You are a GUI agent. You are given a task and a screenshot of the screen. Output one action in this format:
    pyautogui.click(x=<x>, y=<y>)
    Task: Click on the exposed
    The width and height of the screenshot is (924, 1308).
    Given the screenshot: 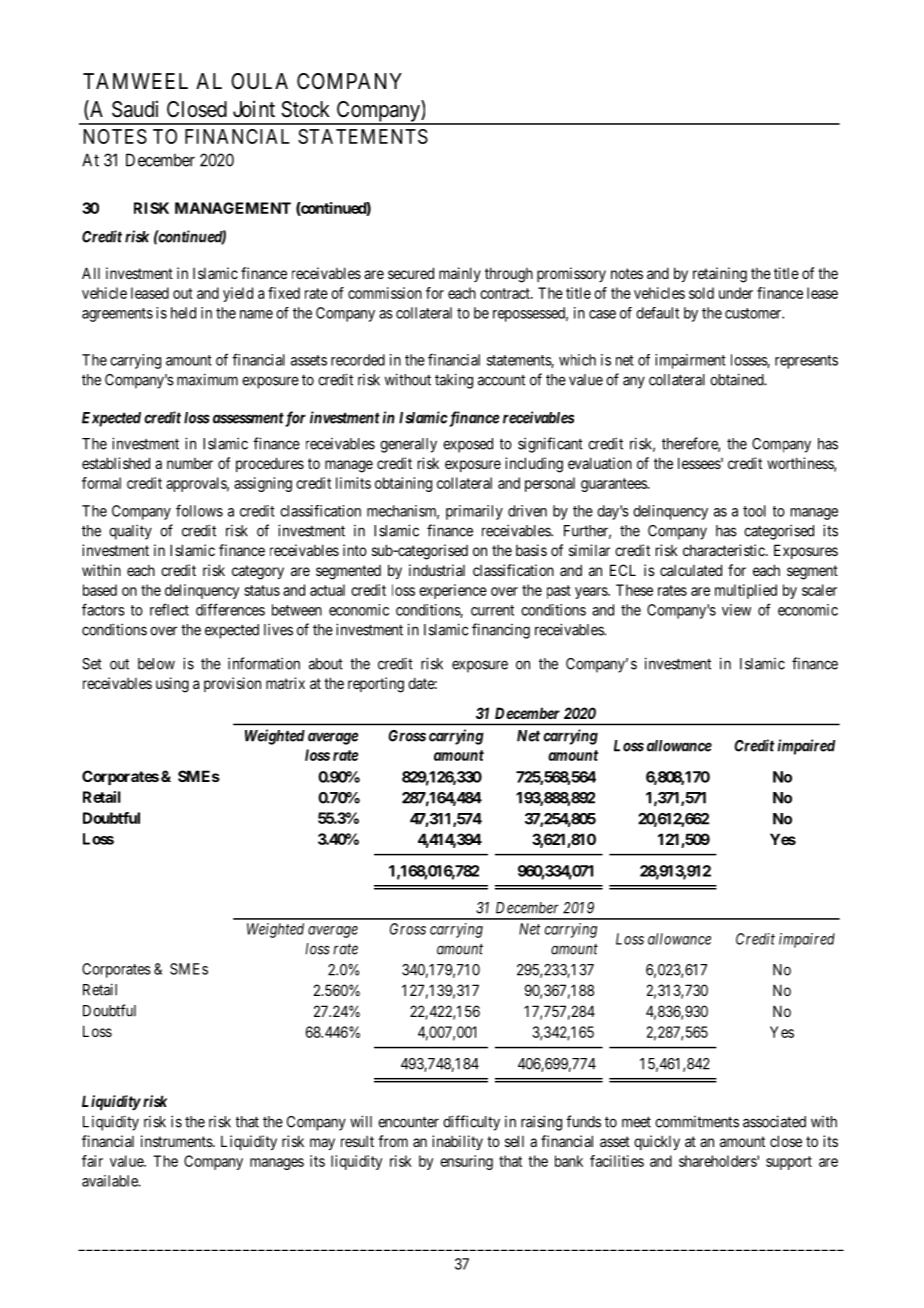 What is the action you would take?
    pyautogui.click(x=468, y=445)
